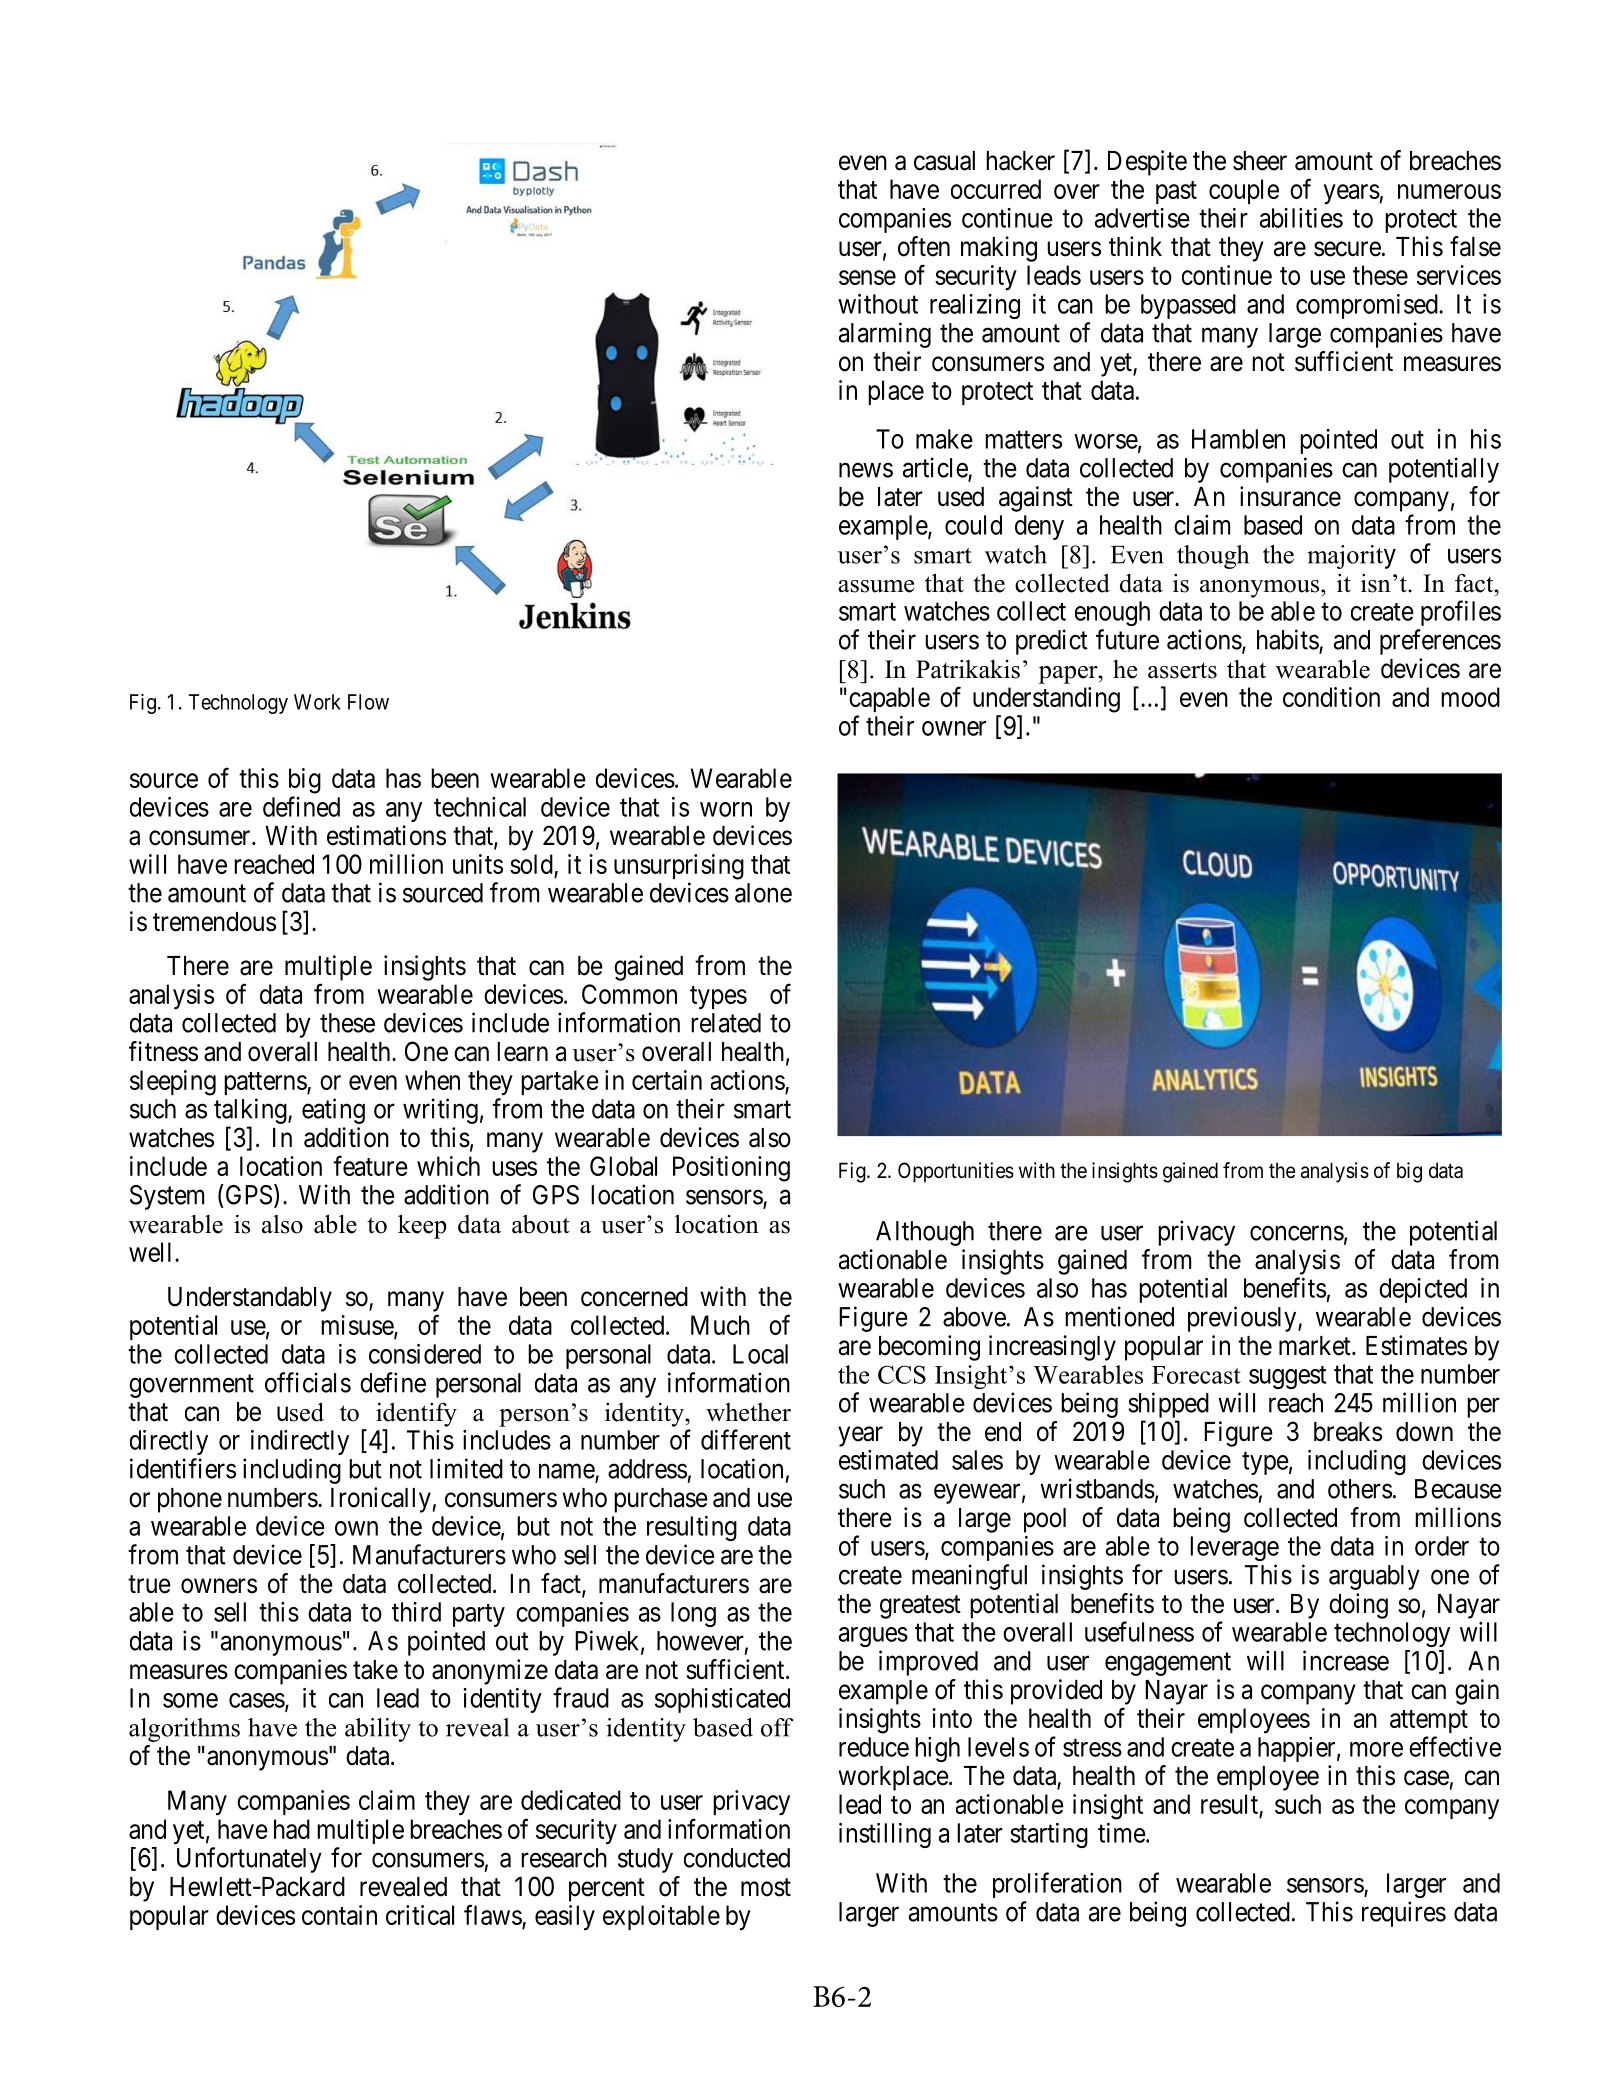  I want to click on majority, so click(1351, 557).
